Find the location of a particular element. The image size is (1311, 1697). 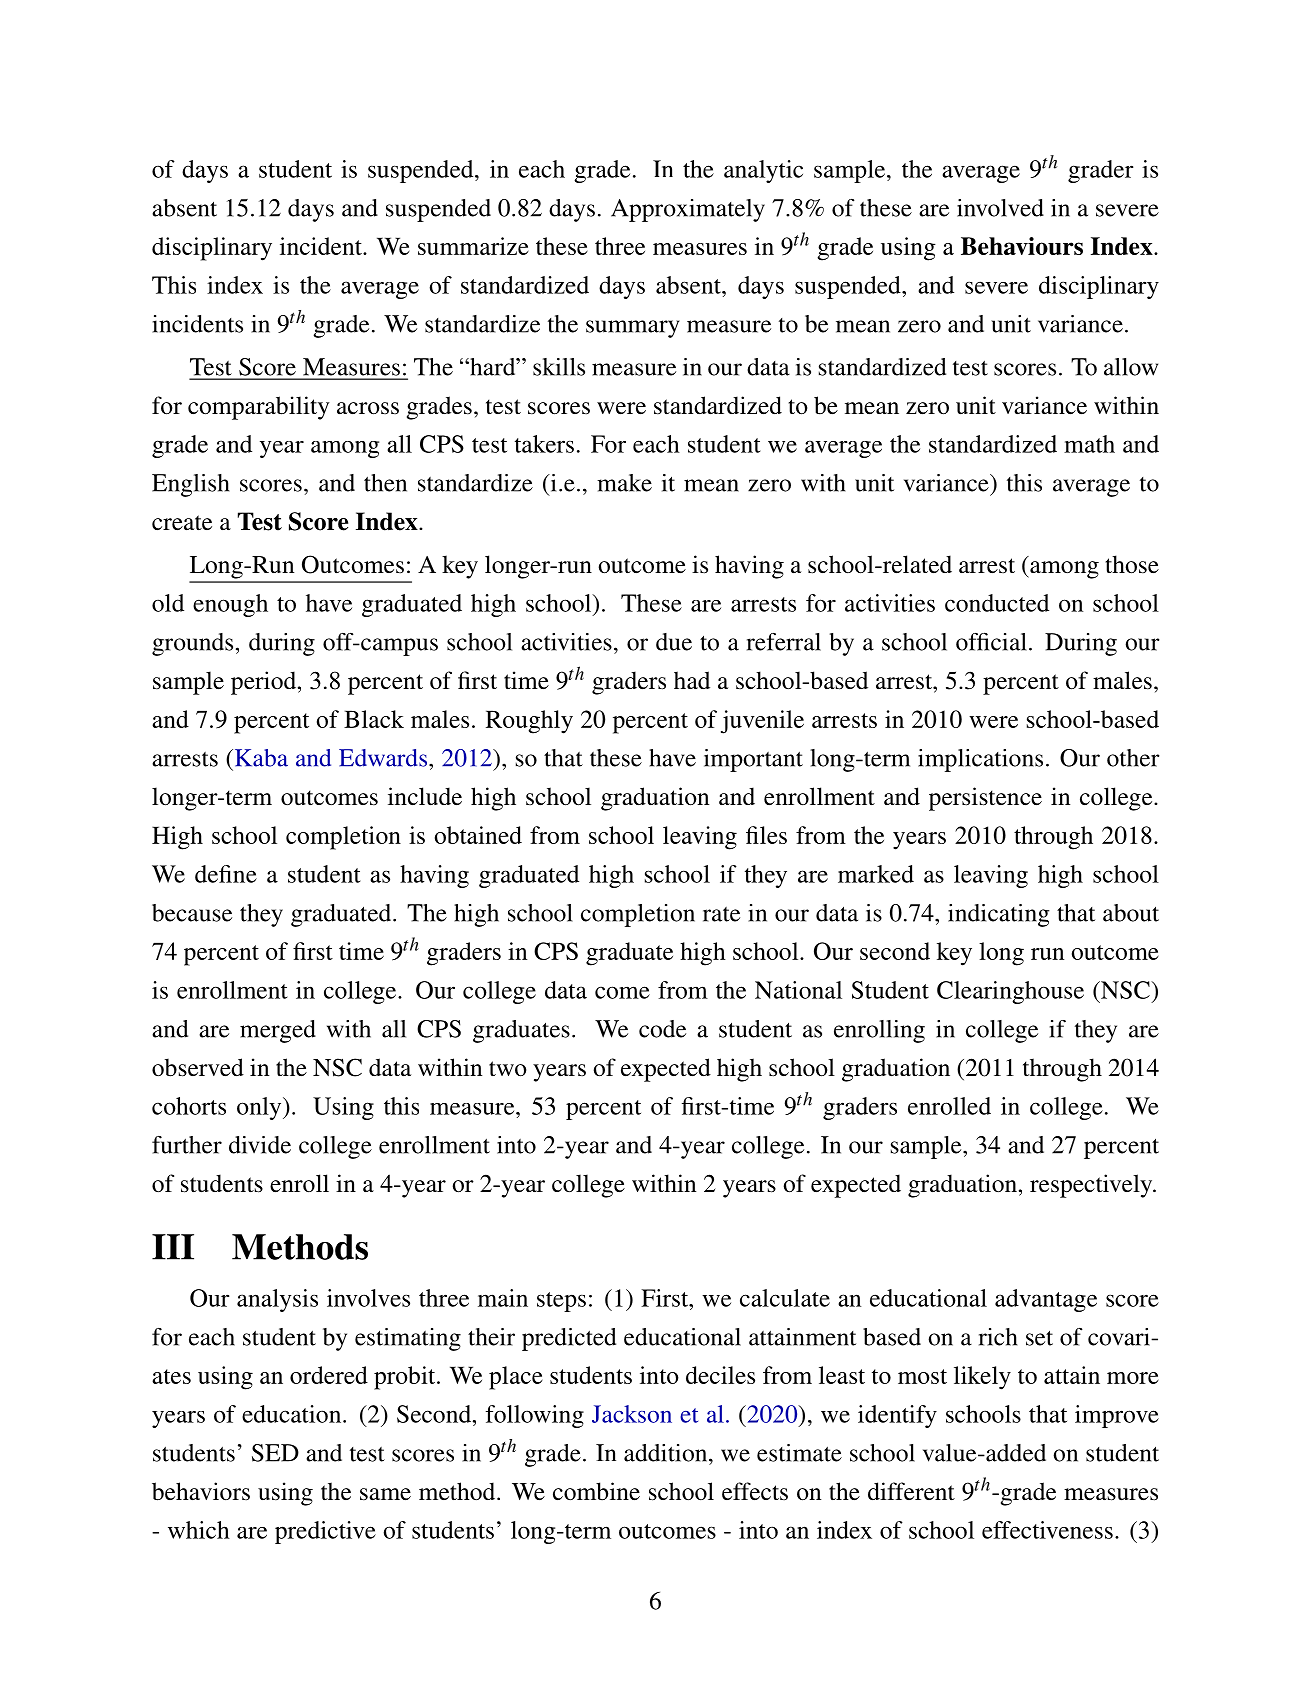

persistence is located at coordinates (985, 799).
